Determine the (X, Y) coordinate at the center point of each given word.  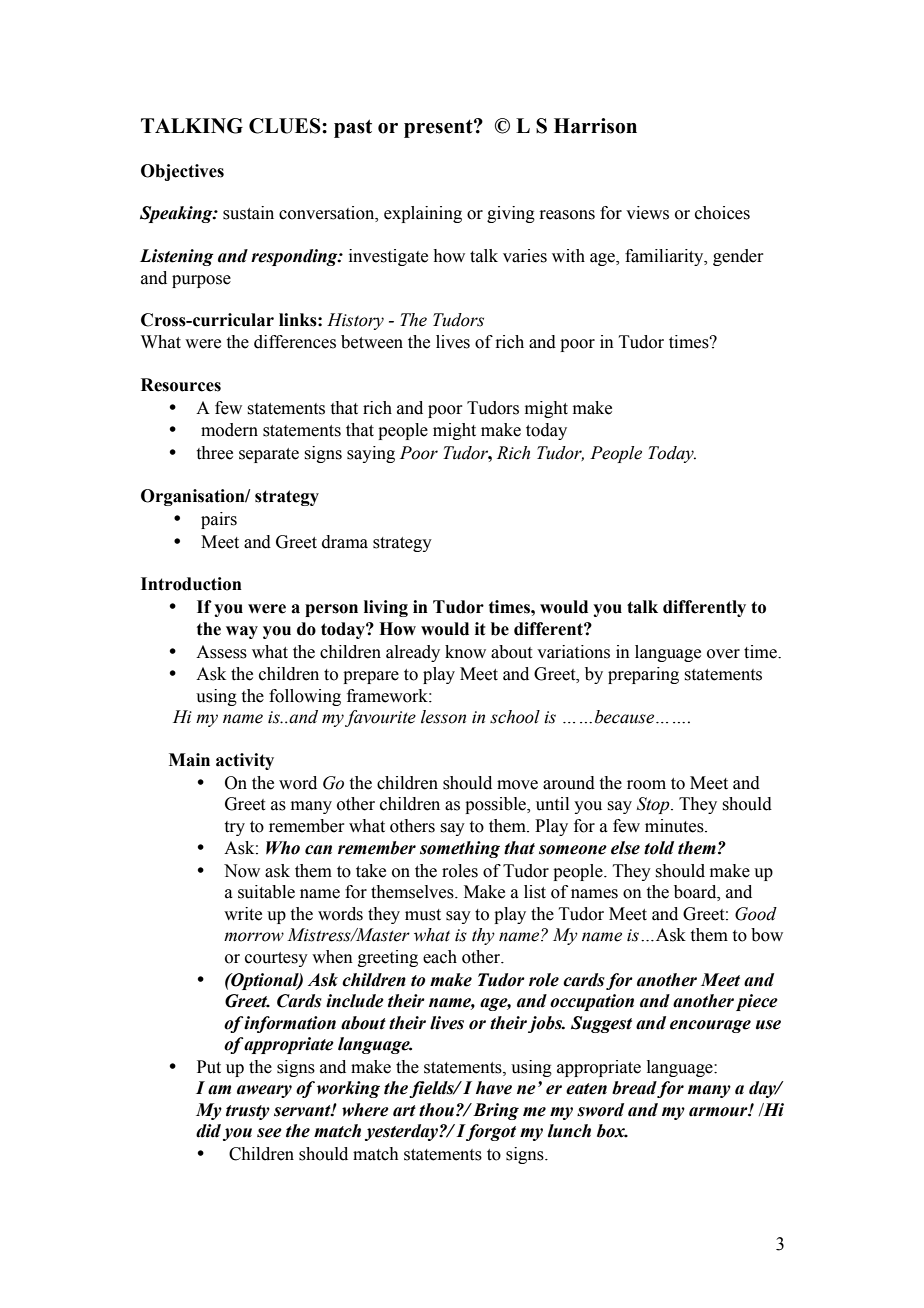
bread (635, 1089)
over (723, 654)
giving (511, 214)
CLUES (286, 126)
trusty (248, 1112)
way (242, 632)
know (465, 652)
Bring (496, 1111)
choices (722, 213)
